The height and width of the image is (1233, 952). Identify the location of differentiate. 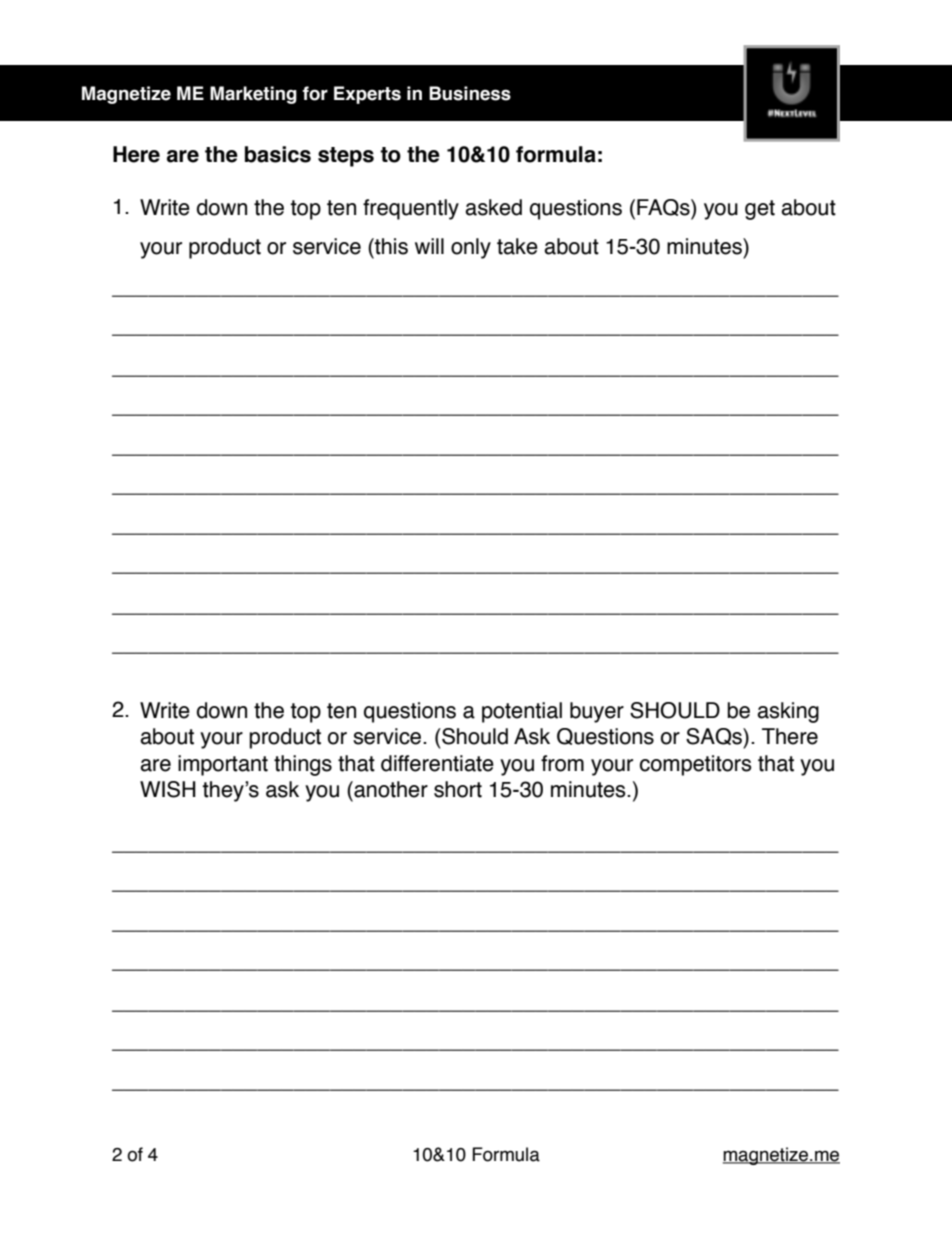
(437, 763).
